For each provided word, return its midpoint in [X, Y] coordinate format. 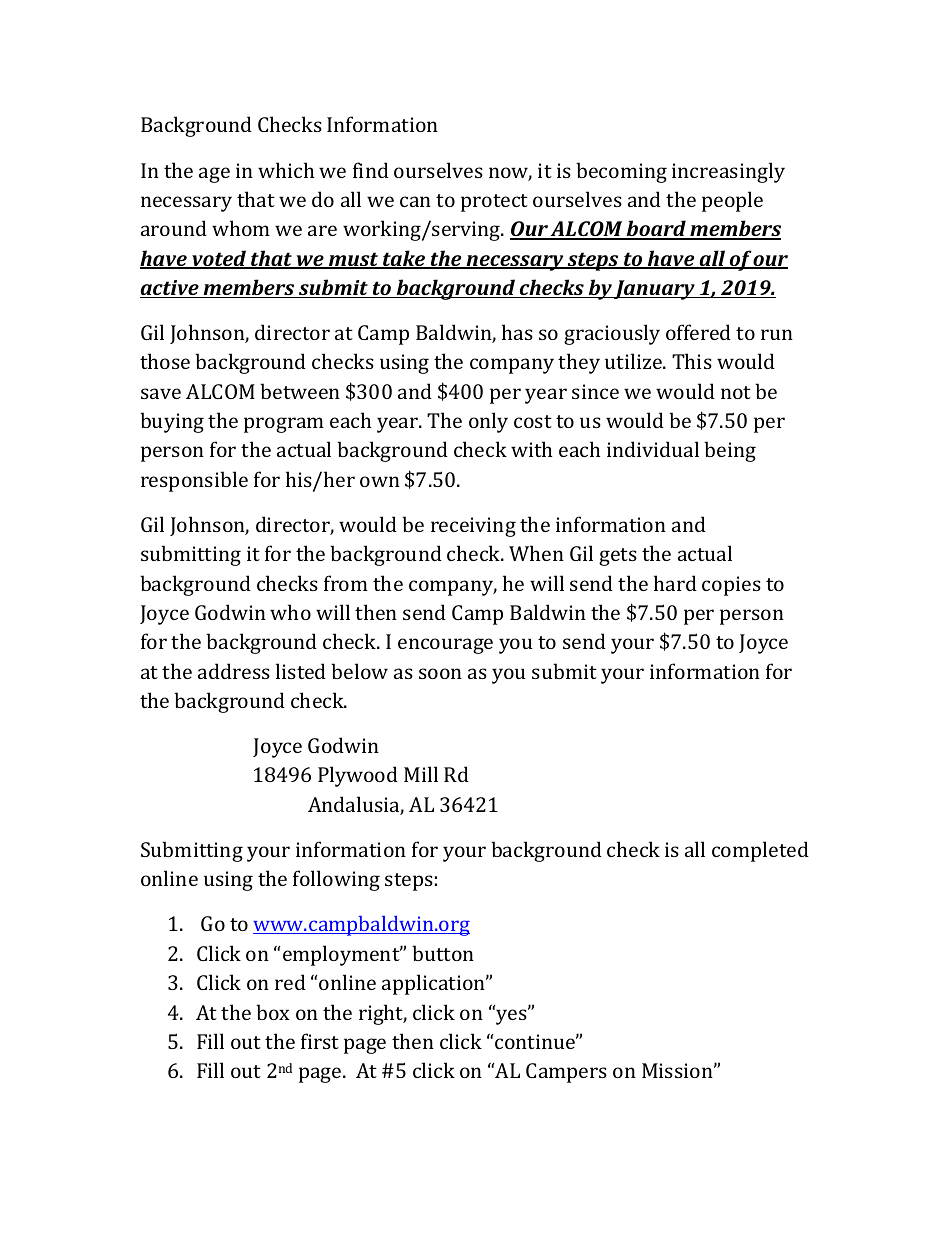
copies [731, 586]
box [273, 1012]
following [336, 880]
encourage [445, 646]
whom [241, 228]
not [736, 392]
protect [494, 203]
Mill [421, 774]
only [488, 422]
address [234, 671]
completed [760, 851]
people [732, 201]
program [284, 425]
